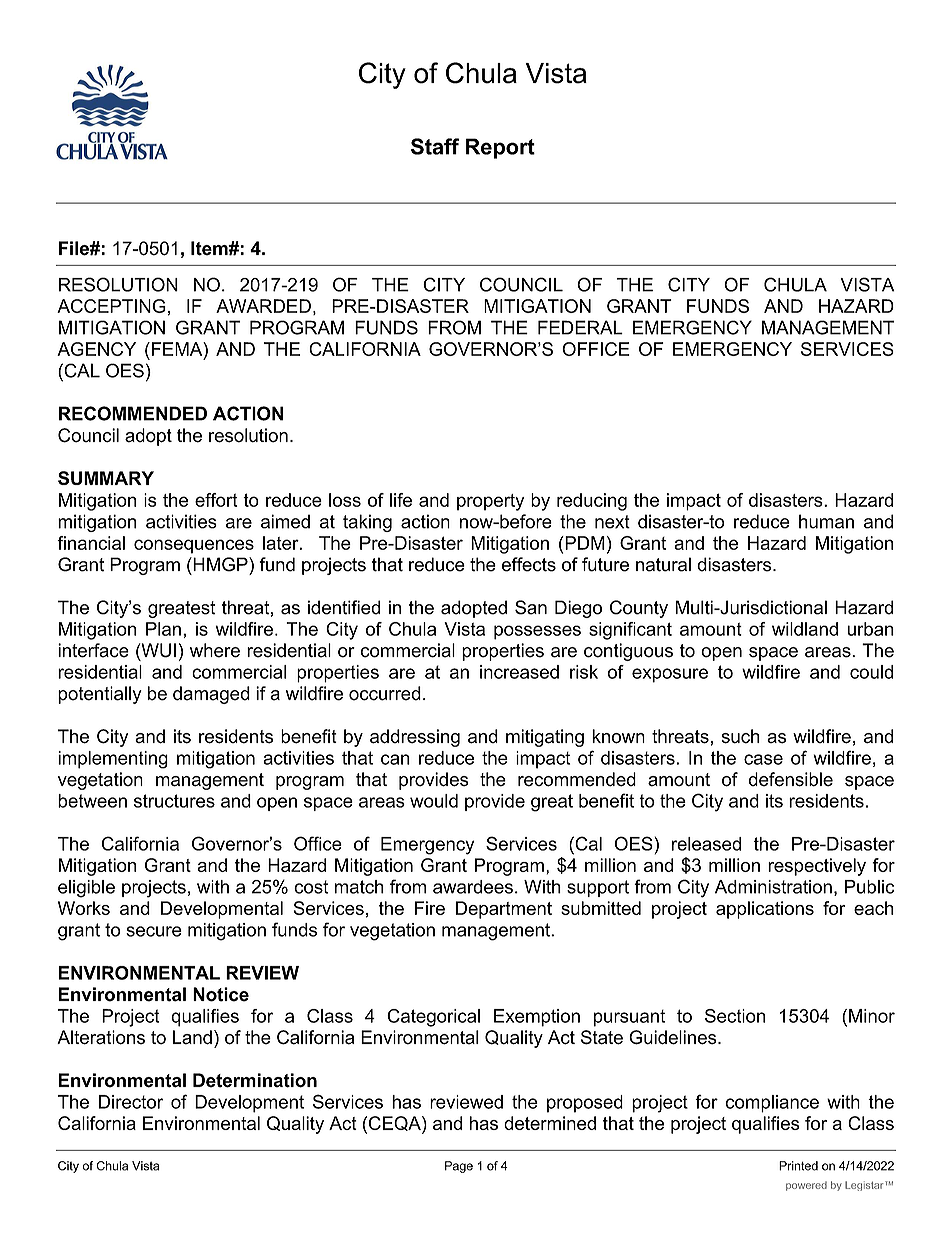  I want to click on Director, so click(131, 1102).
